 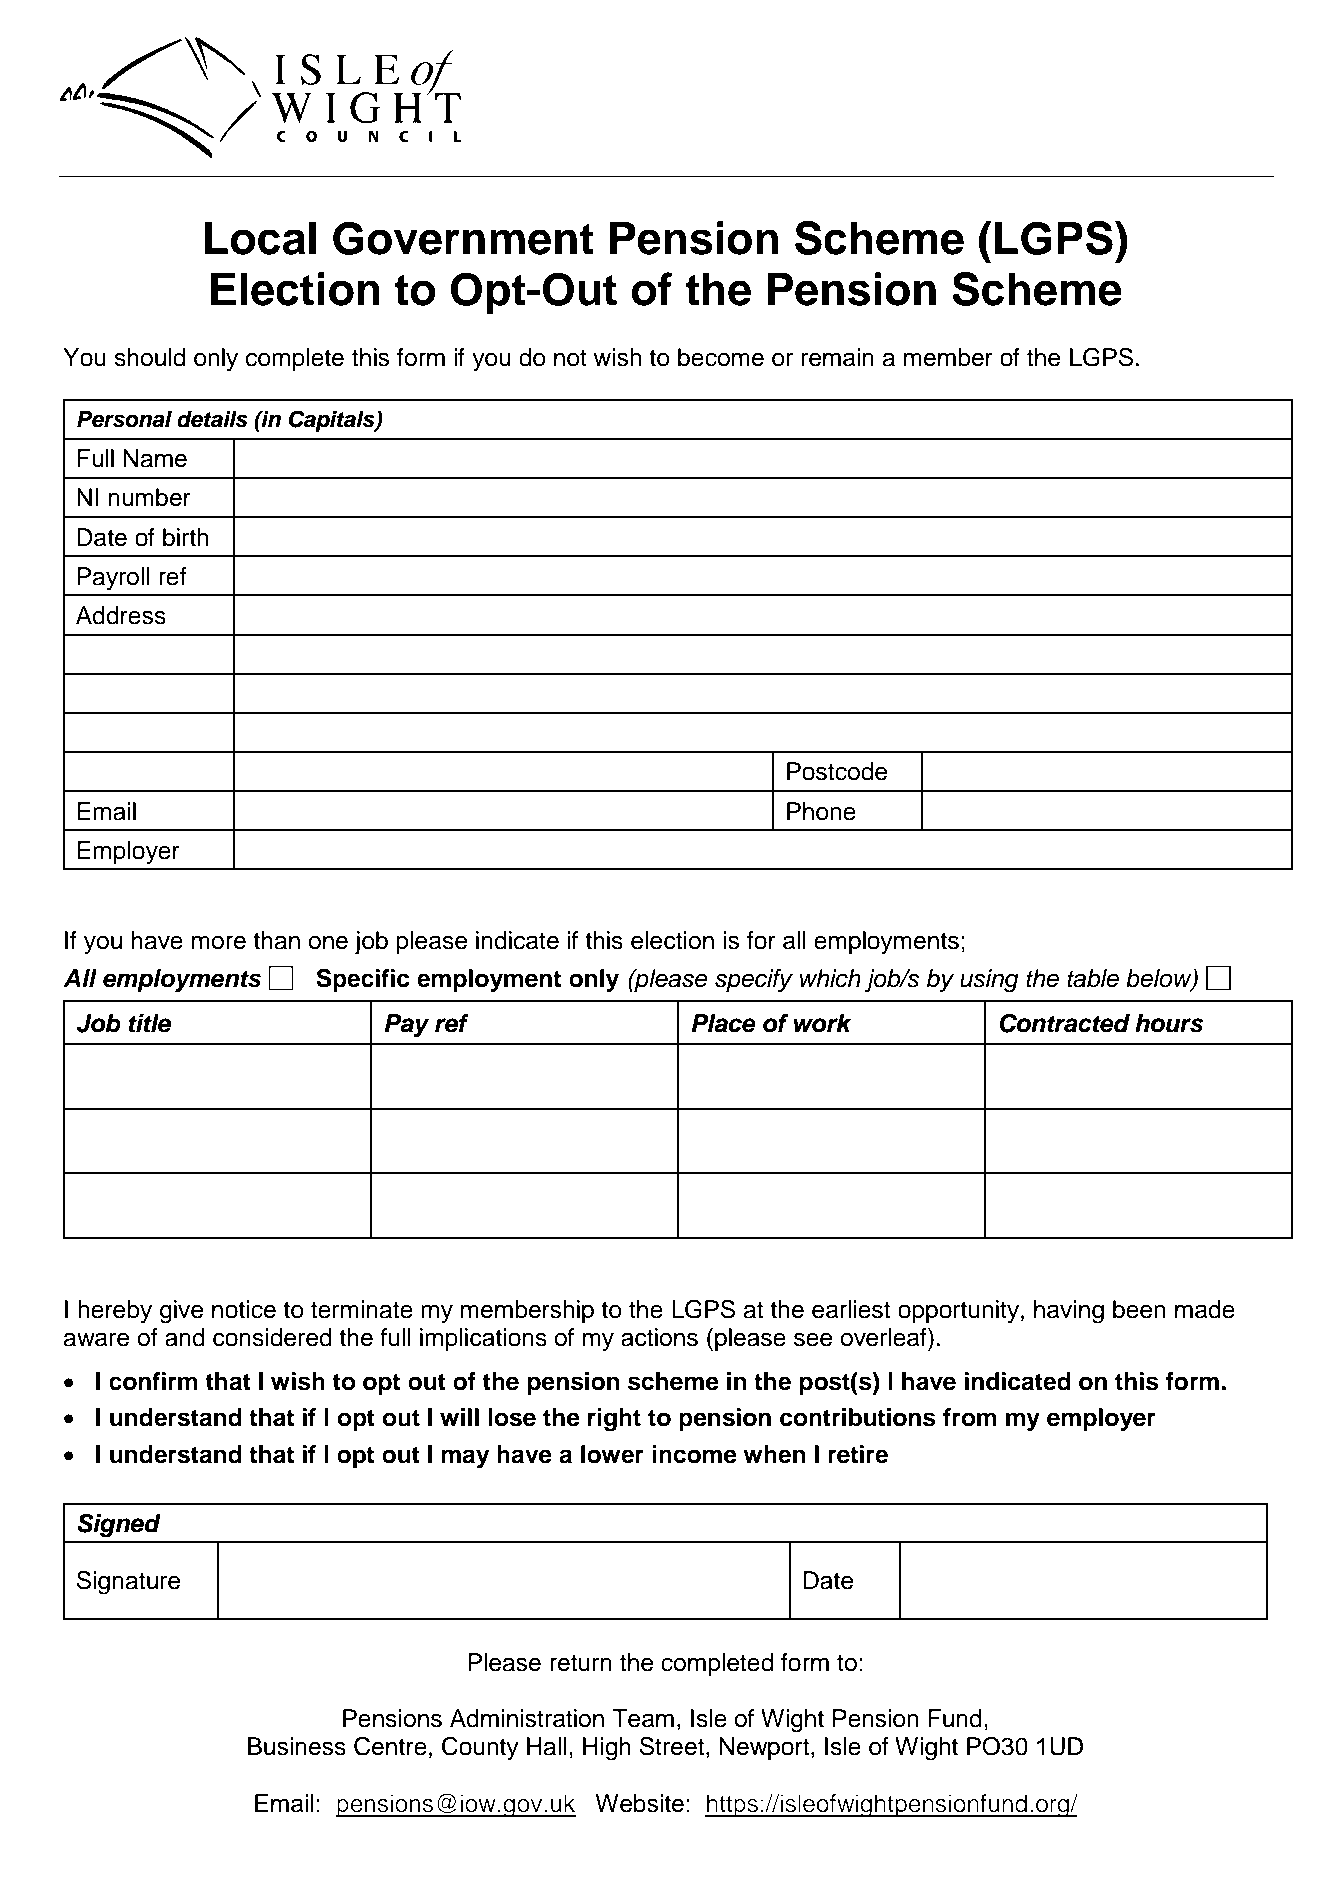 I want to click on table, so click(x=1093, y=978).
